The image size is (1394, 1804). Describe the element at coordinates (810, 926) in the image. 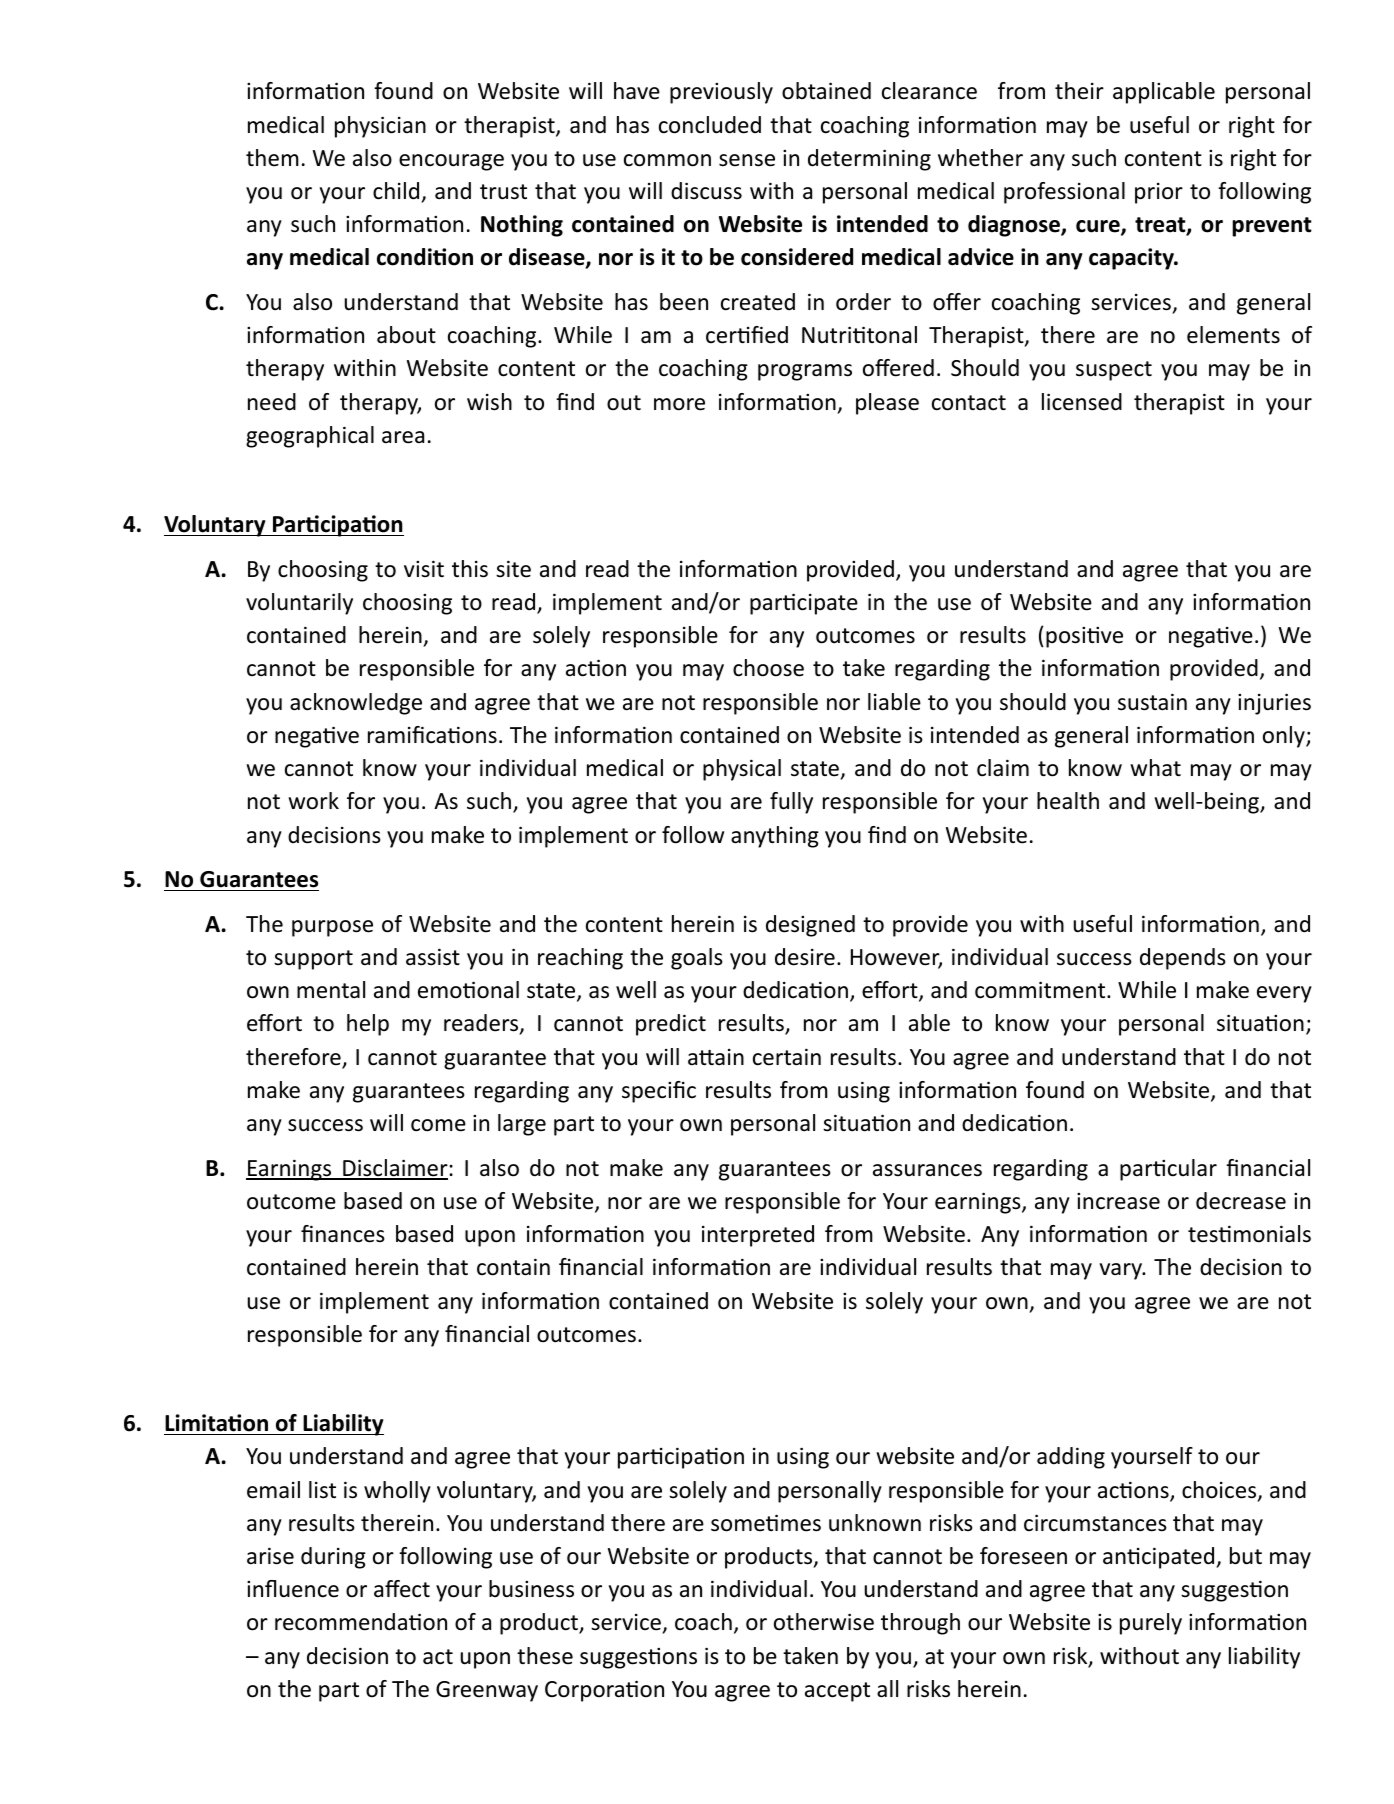

I see `designed` at that location.
